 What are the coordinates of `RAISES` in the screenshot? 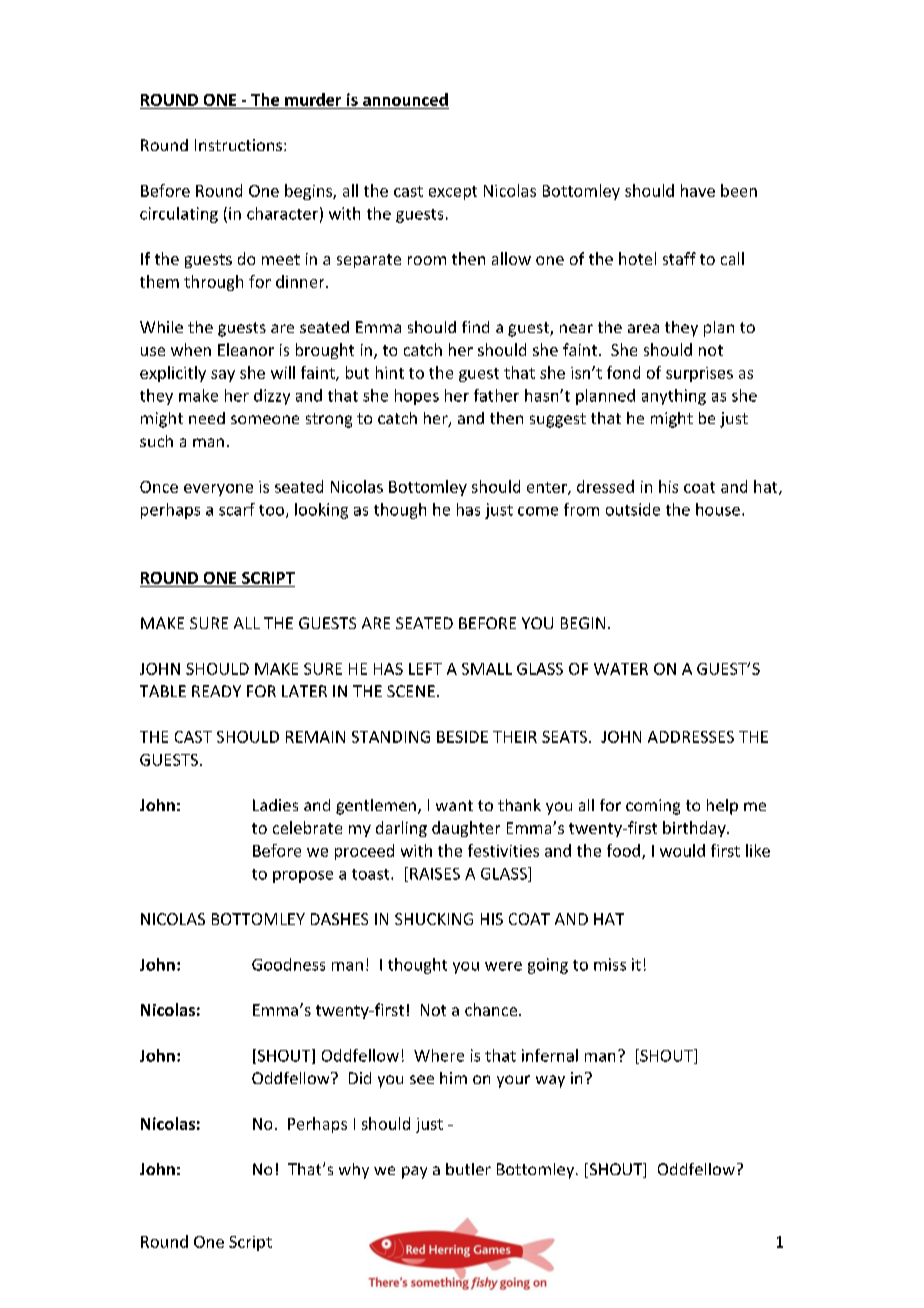 It's located at (435, 874).
